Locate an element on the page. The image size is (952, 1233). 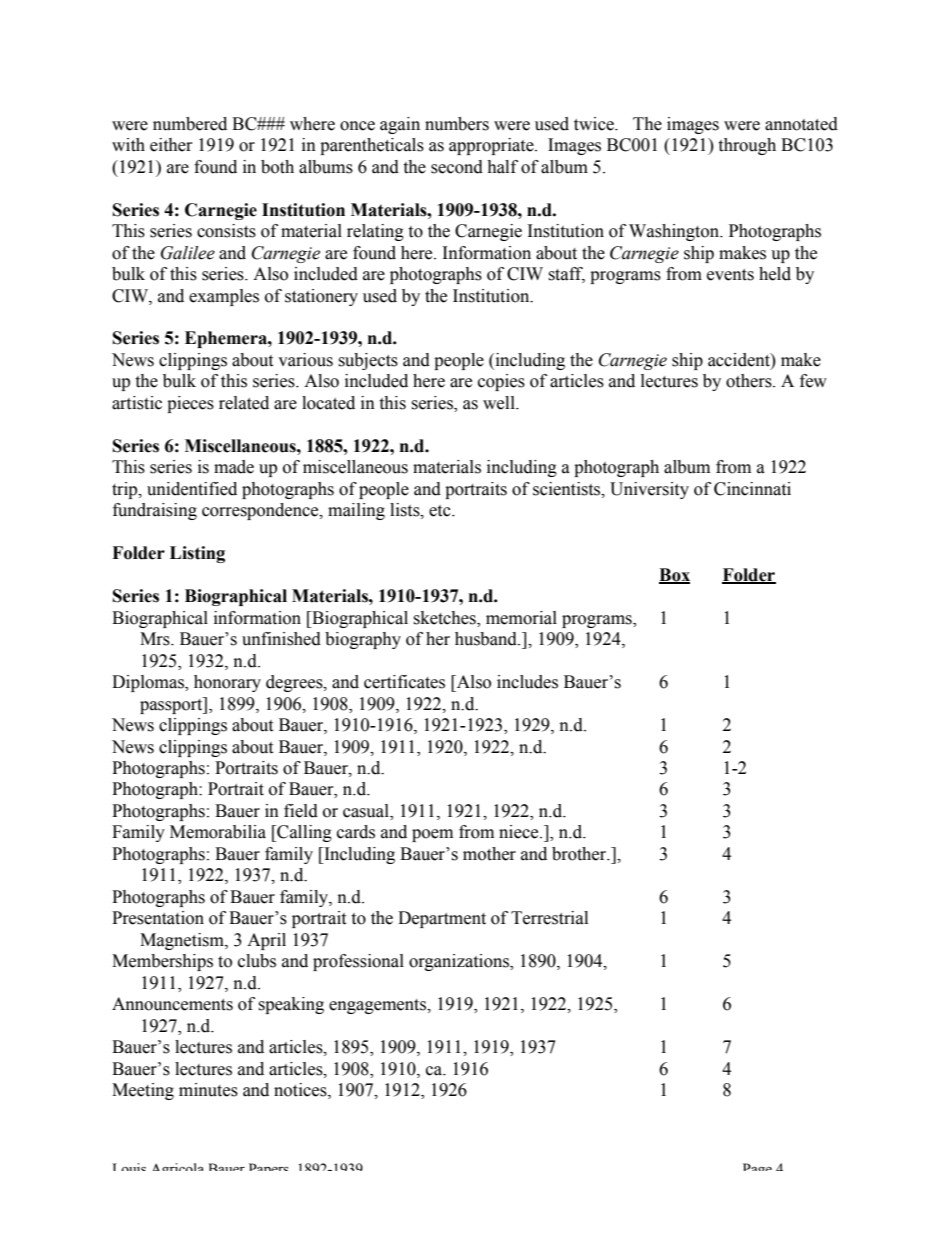
Terrestrial is located at coordinates (549, 918).
